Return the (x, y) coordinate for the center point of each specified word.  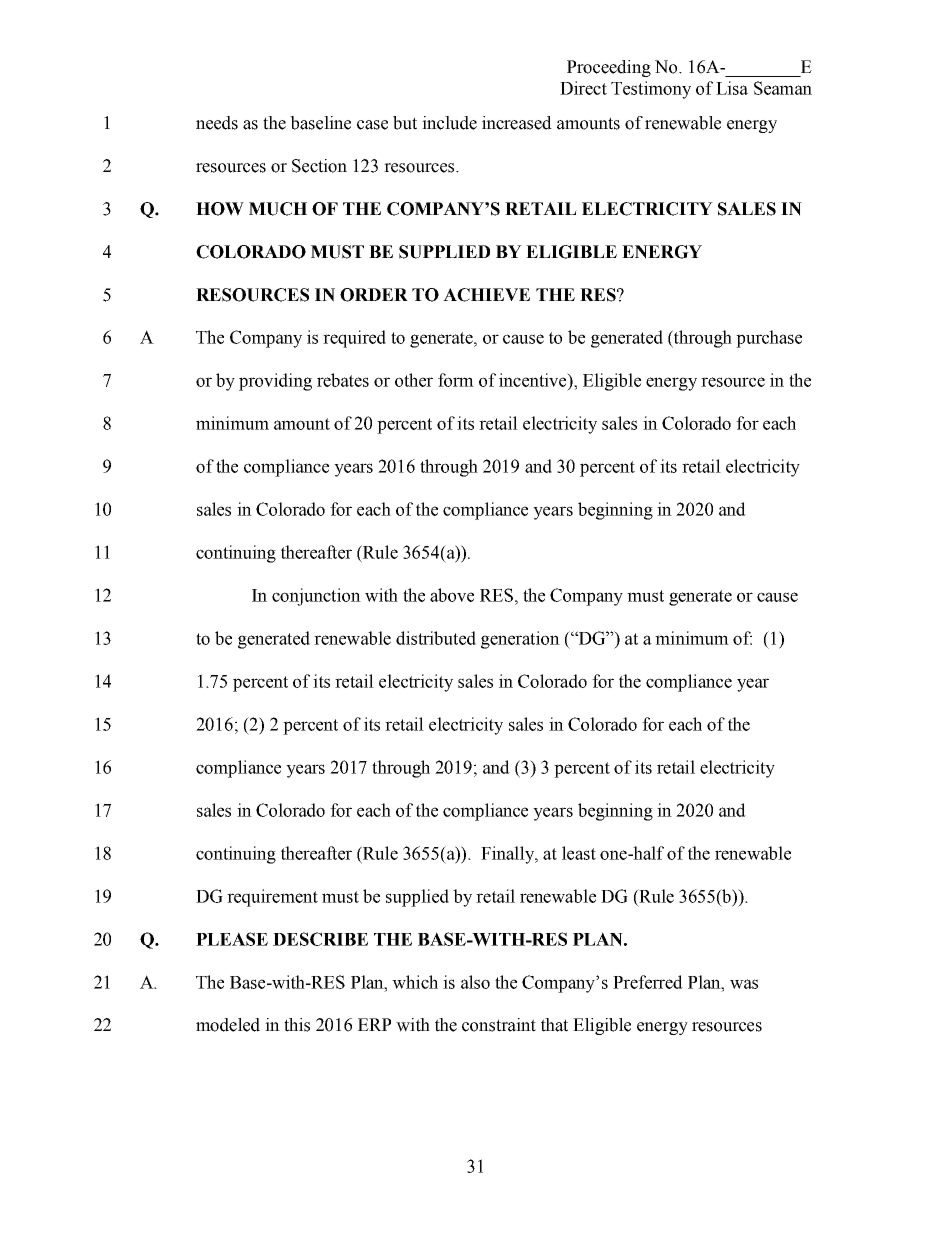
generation (520, 640)
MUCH (278, 209)
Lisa (732, 88)
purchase (769, 339)
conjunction (316, 597)
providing (275, 382)
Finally (509, 855)
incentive (534, 380)
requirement (272, 898)
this (297, 1025)
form (456, 380)
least (579, 853)
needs (217, 123)
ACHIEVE (486, 295)
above (452, 595)
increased (517, 123)
